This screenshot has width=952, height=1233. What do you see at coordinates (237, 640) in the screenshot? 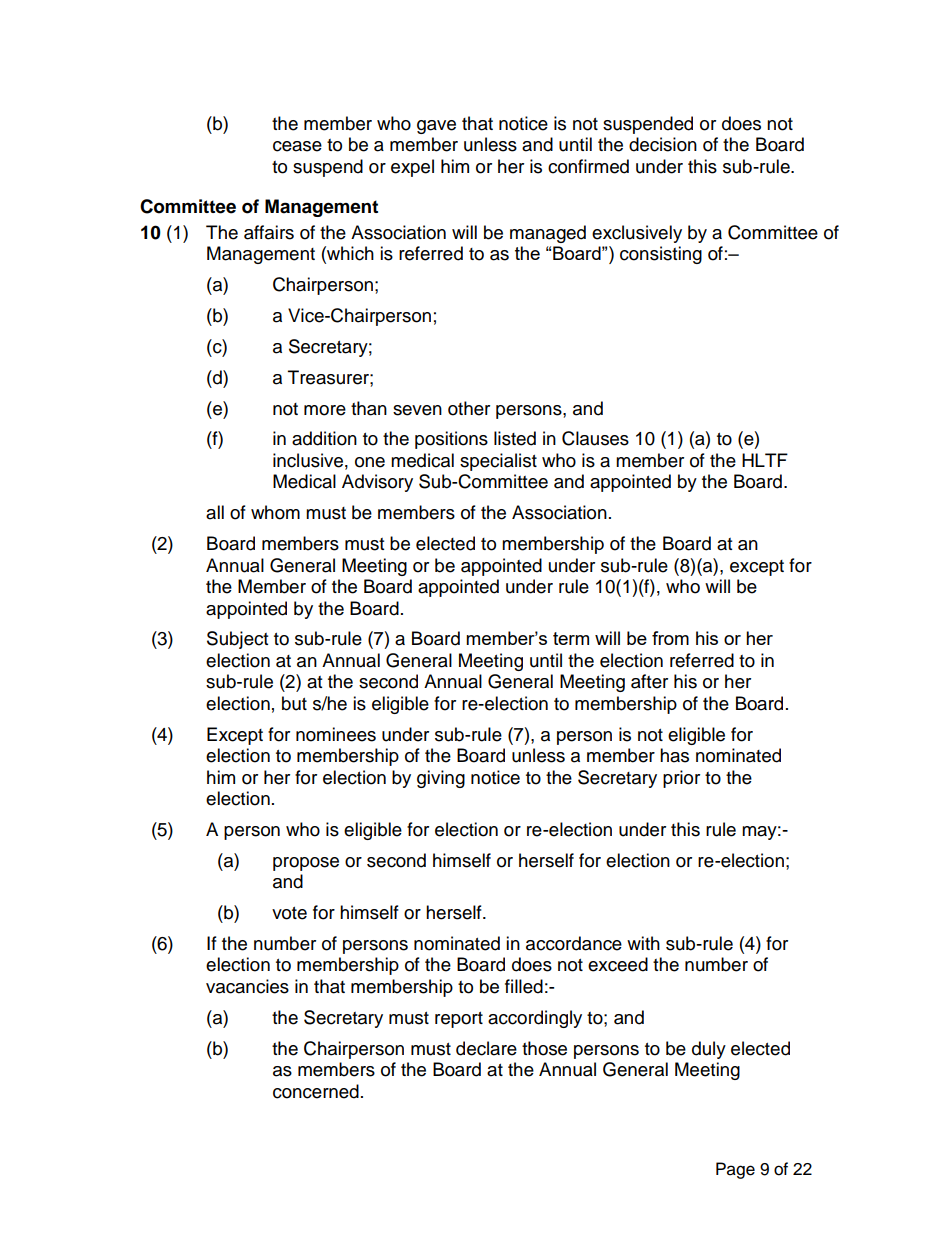
I see `Subject` at bounding box center [237, 640].
